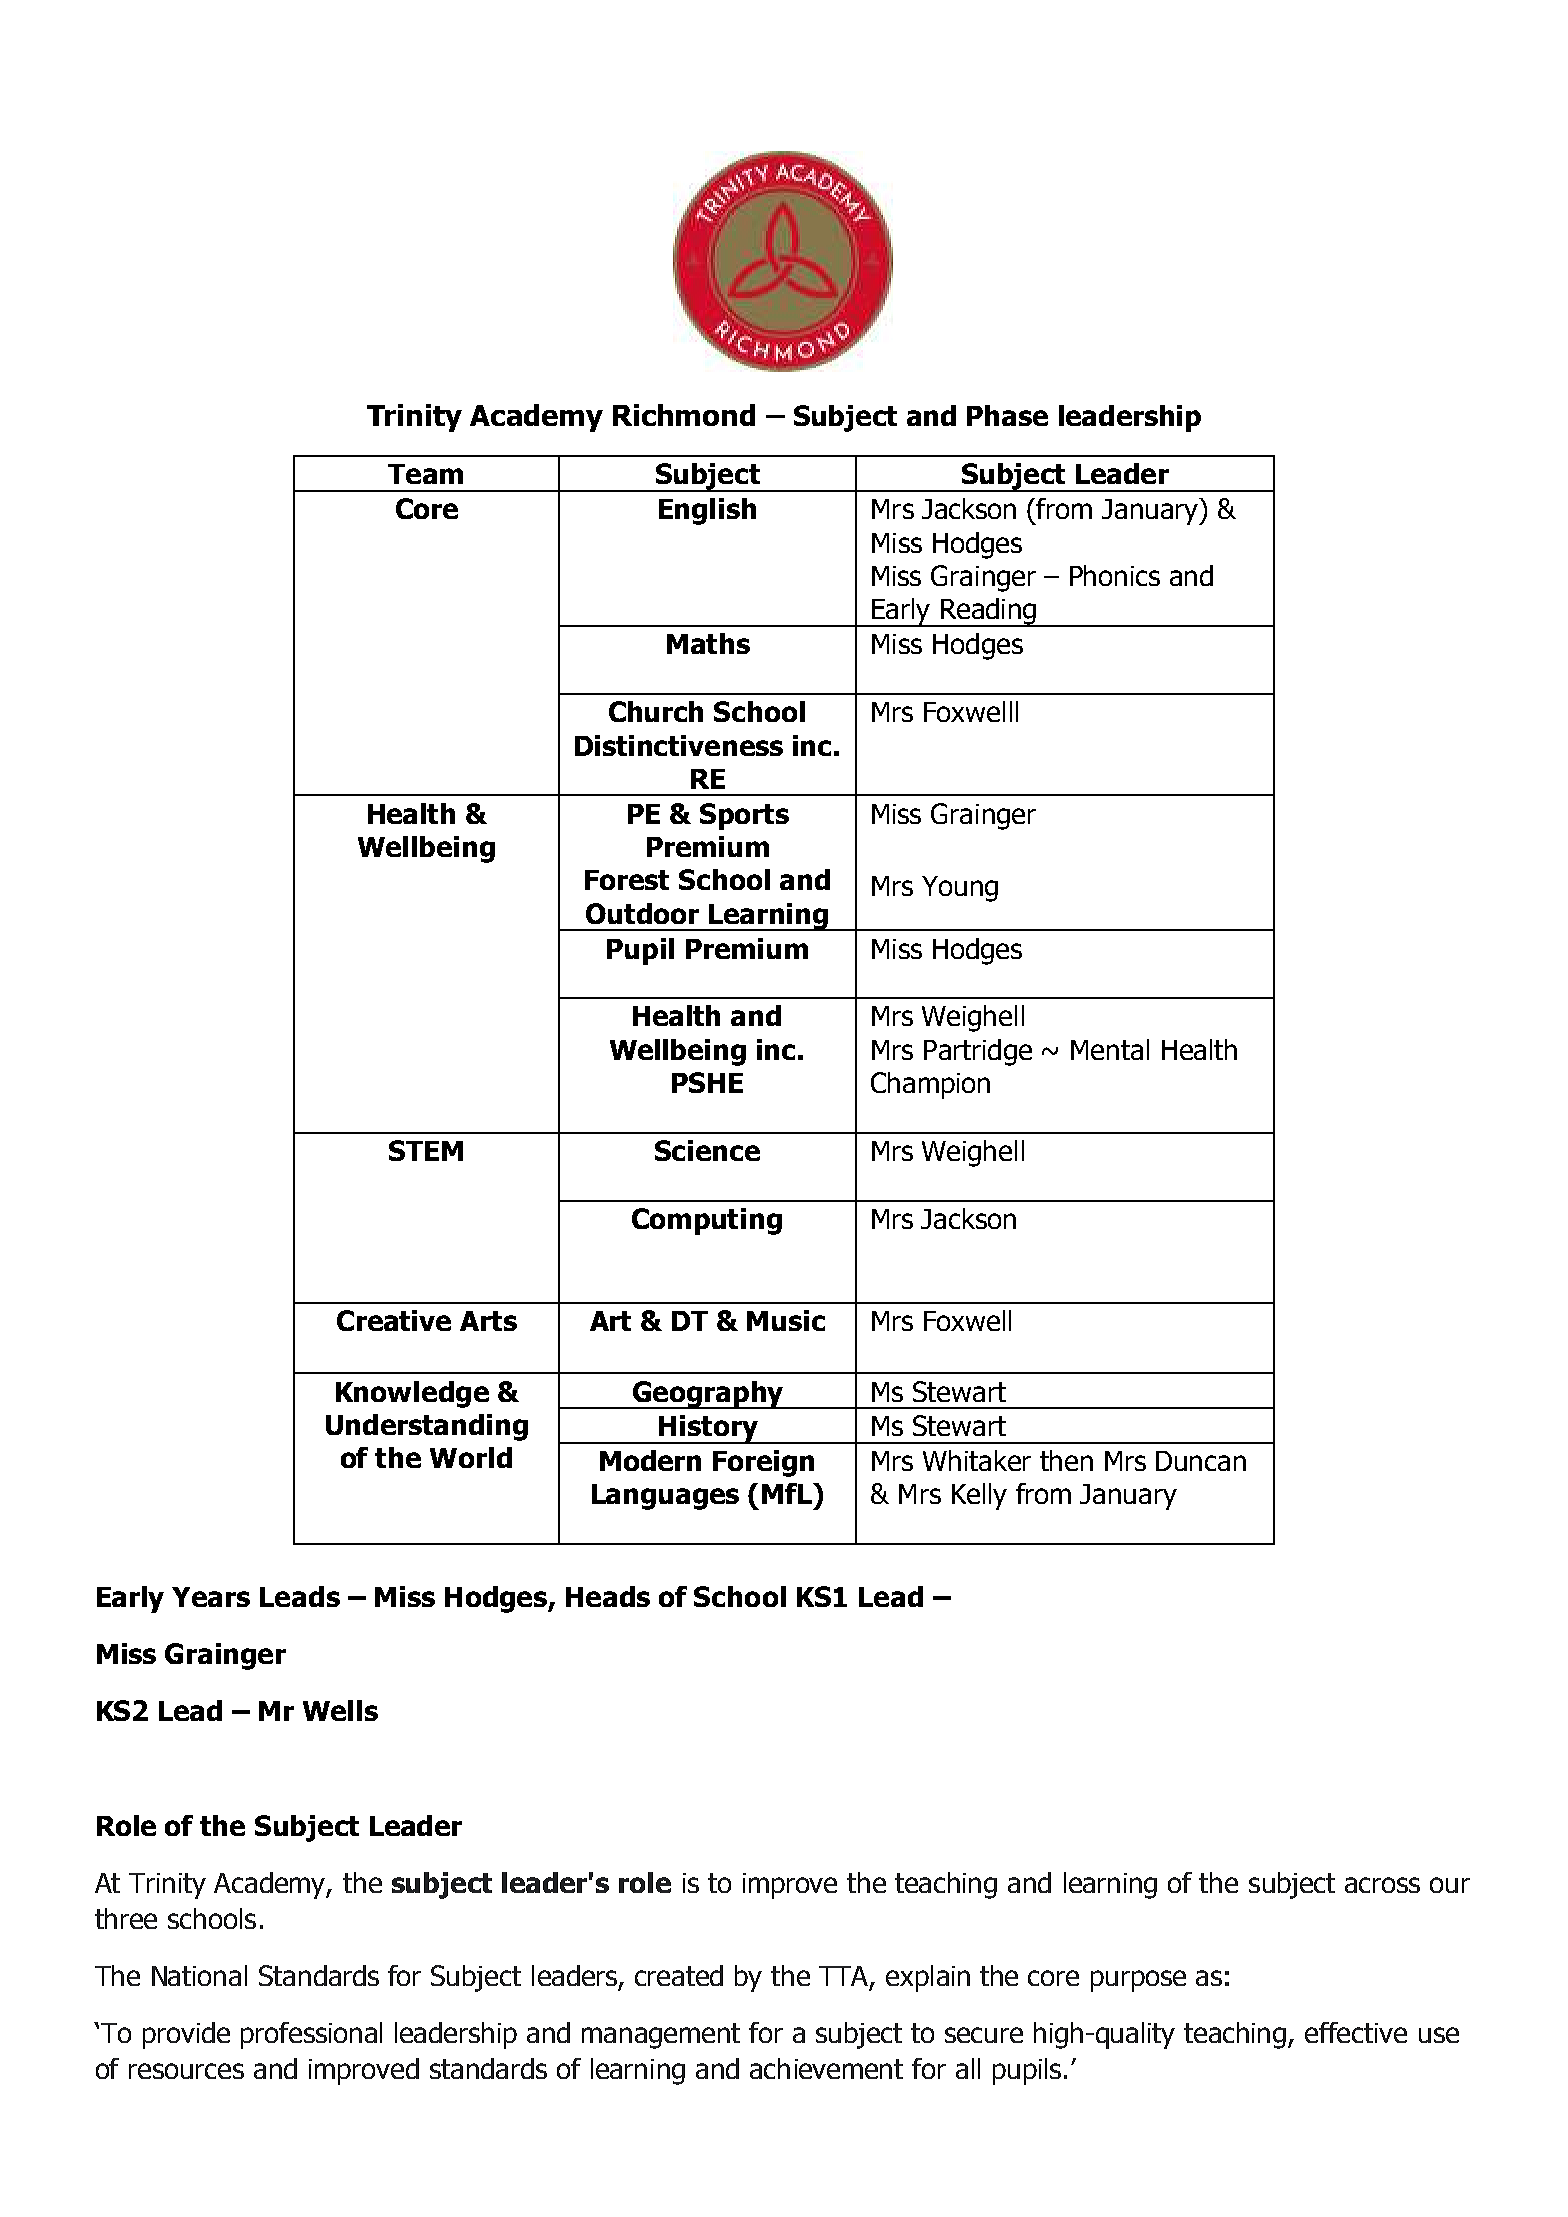 Image resolution: width=1568 pixels, height=2217 pixels. Describe the element at coordinates (1110, 1049) in the document. I see `Mental` at that location.
